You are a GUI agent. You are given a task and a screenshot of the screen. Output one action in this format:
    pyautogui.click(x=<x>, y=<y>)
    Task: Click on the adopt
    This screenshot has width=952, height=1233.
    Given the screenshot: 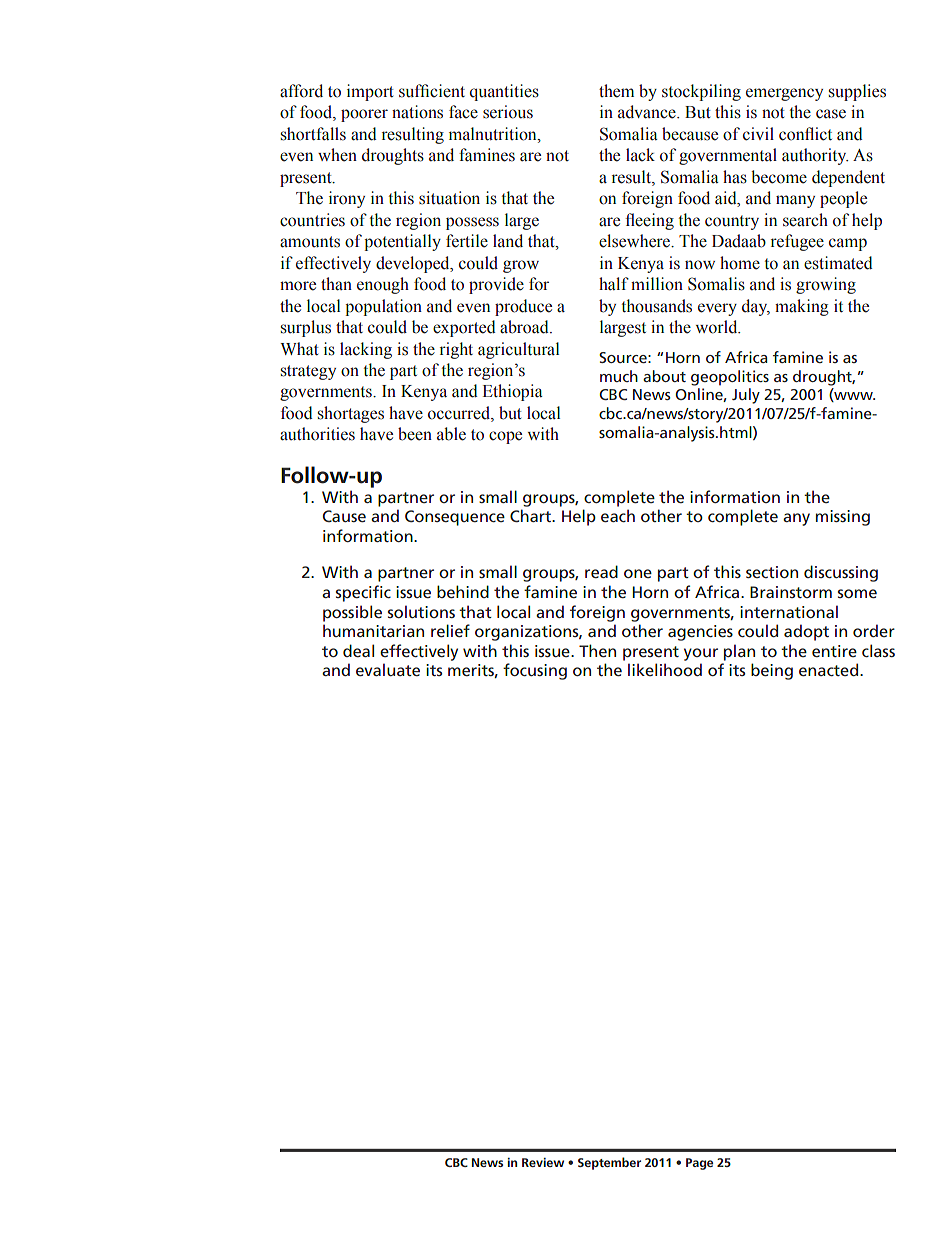 What is the action you would take?
    pyautogui.click(x=806, y=632)
